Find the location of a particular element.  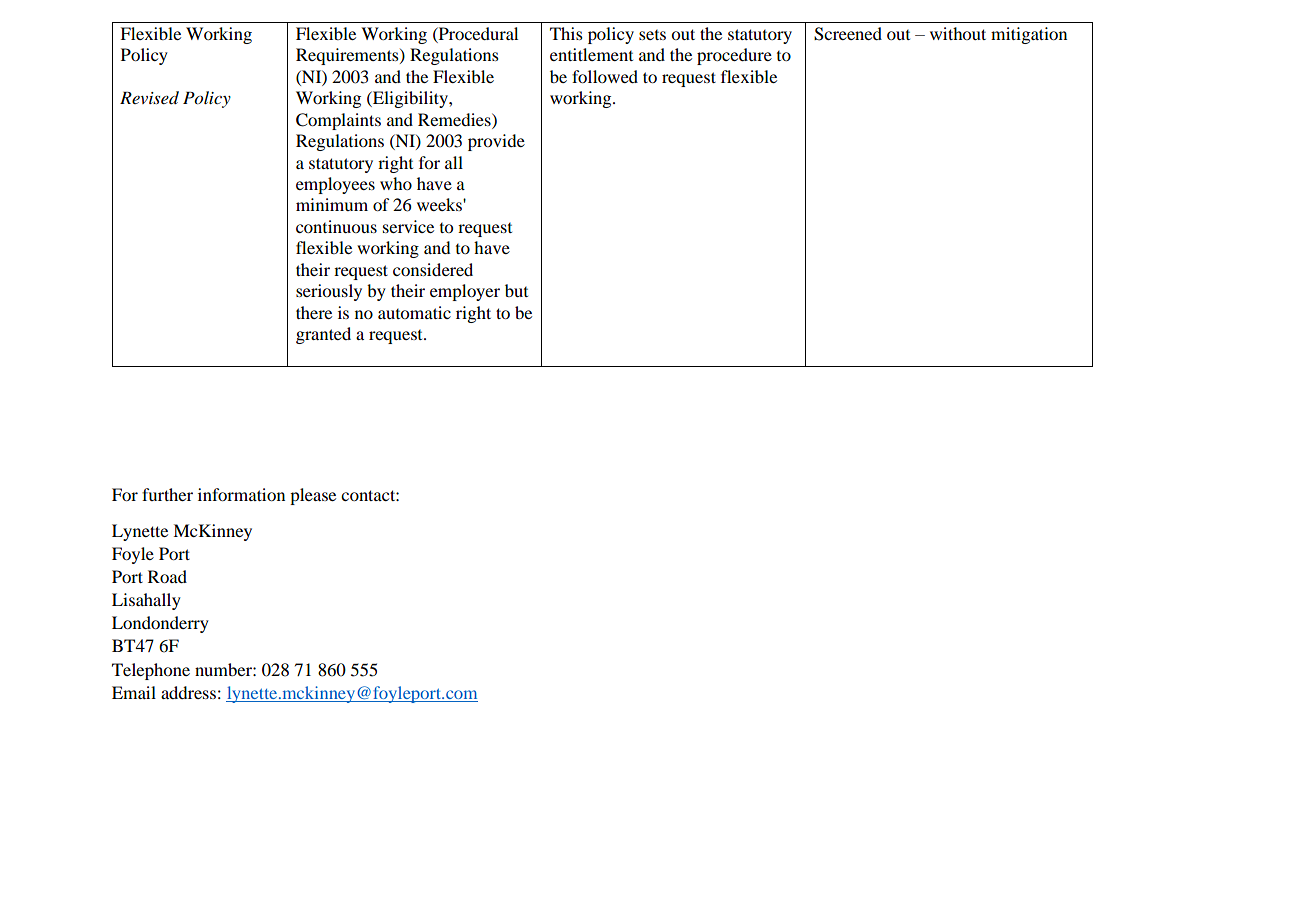

service is located at coordinates (408, 226).
